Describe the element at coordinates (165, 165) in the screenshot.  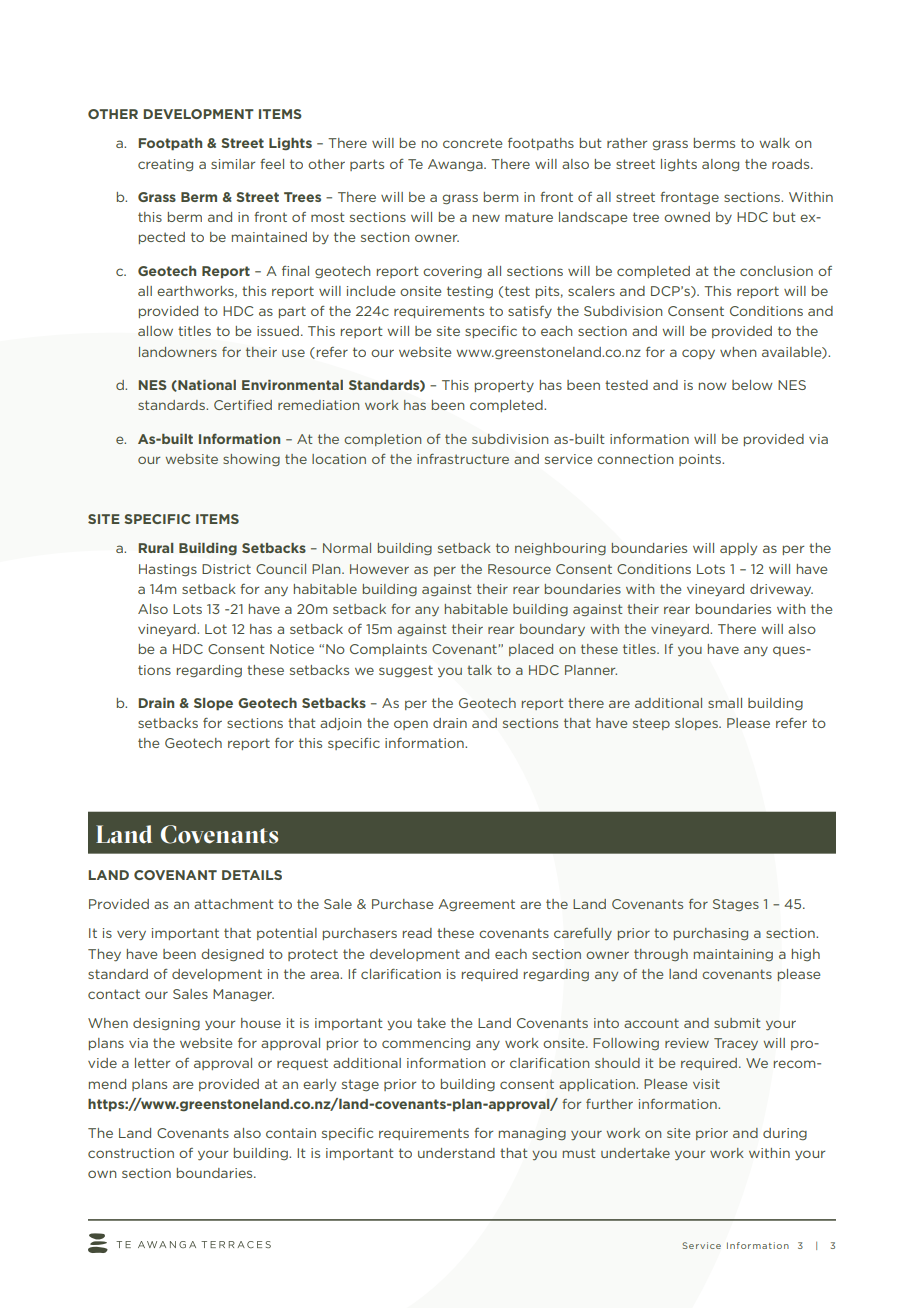
I see `creating` at that location.
